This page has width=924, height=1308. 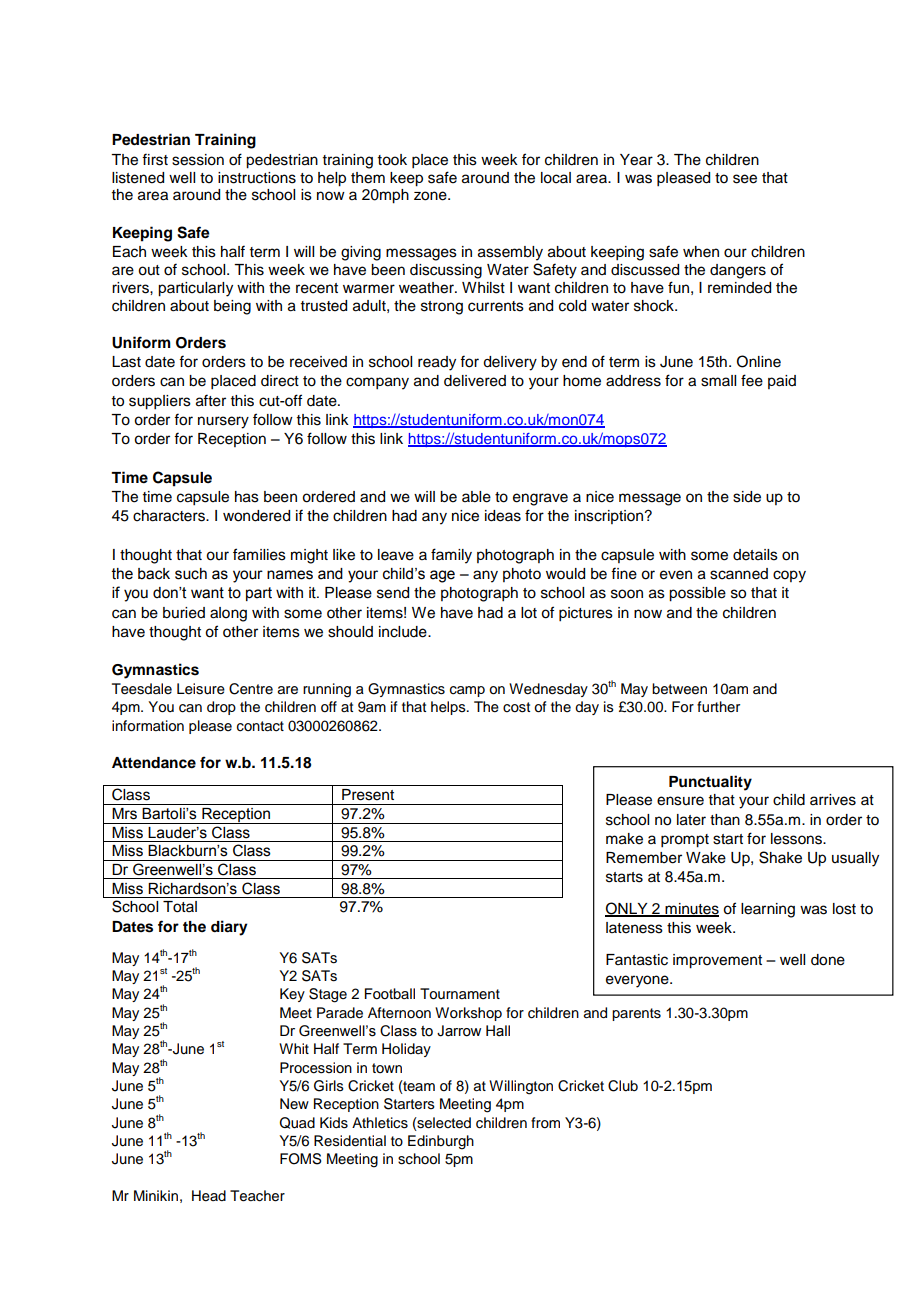 What do you see at coordinates (556, 178) in the page?
I see `local` at bounding box center [556, 178].
